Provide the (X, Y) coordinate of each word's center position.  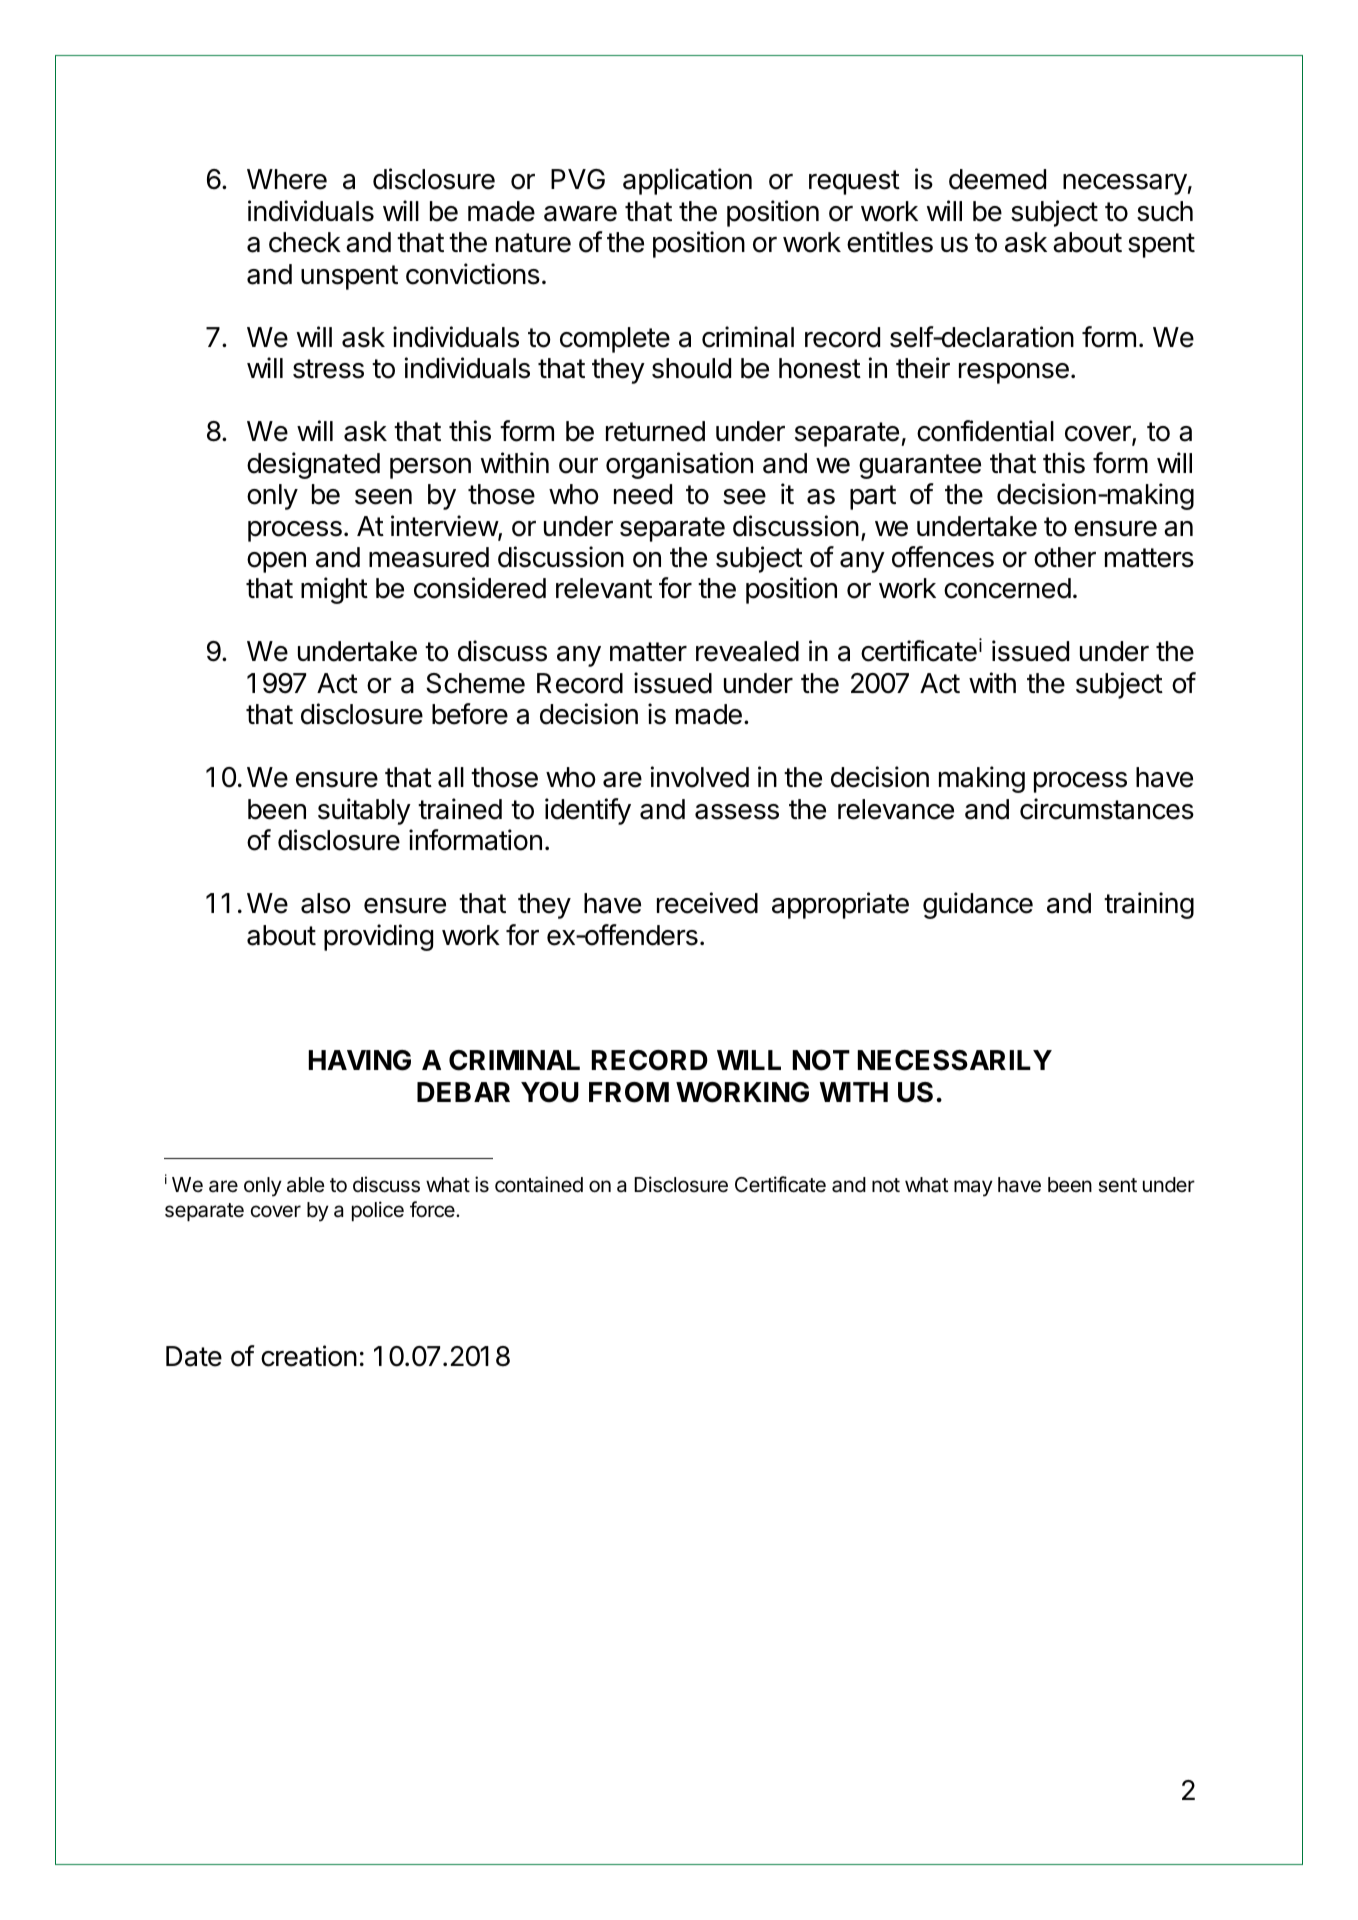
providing (378, 937)
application (687, 181)
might (334, 590)
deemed (997, 179)
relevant (604, 588)
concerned (1007, 588)
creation (309, 1356)
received (707, 903)
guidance (978, 905)
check (305, 242)
